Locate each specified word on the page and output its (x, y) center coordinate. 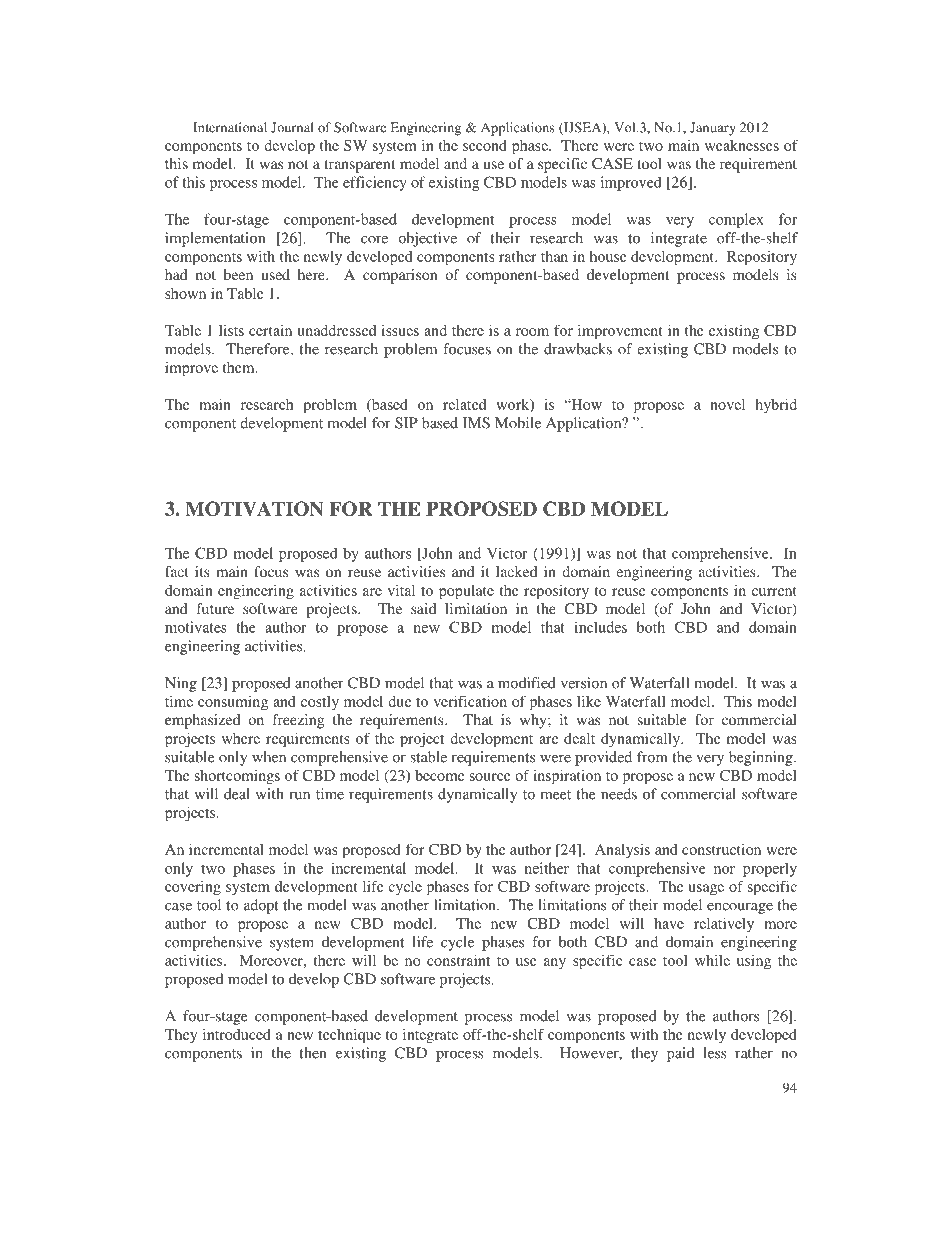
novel (727, 404)
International (230, 127)
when (269, 757)
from (652, 757)
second (485, 145)
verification (470, 701)
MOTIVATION (254, 508)
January (713, 129)
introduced (237, 1034)
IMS (476, 423)
